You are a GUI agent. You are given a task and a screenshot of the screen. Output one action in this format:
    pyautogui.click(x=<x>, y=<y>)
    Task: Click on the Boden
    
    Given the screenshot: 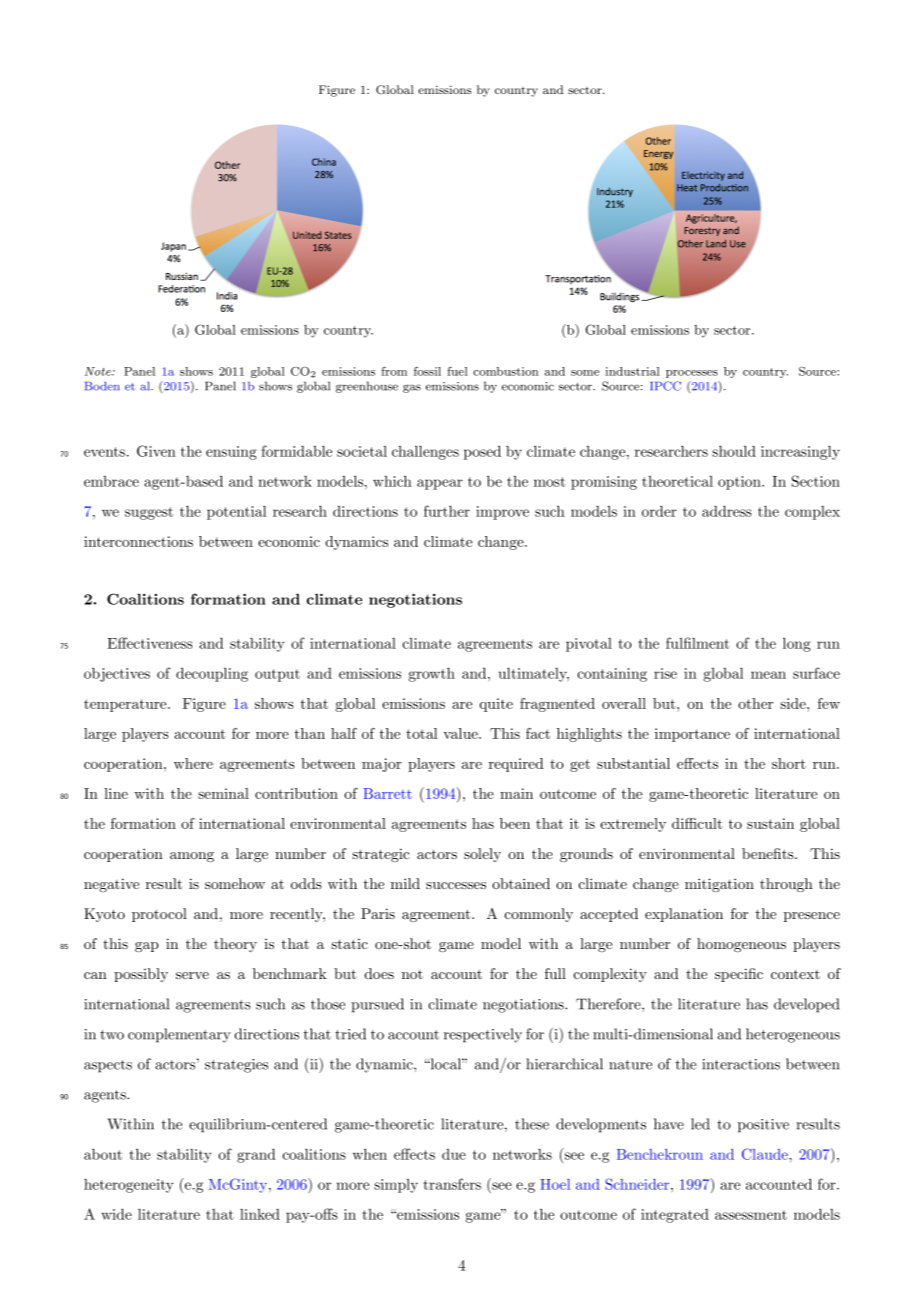 What is the action you would take?
    pyautogui.click(x=102, y=386)
